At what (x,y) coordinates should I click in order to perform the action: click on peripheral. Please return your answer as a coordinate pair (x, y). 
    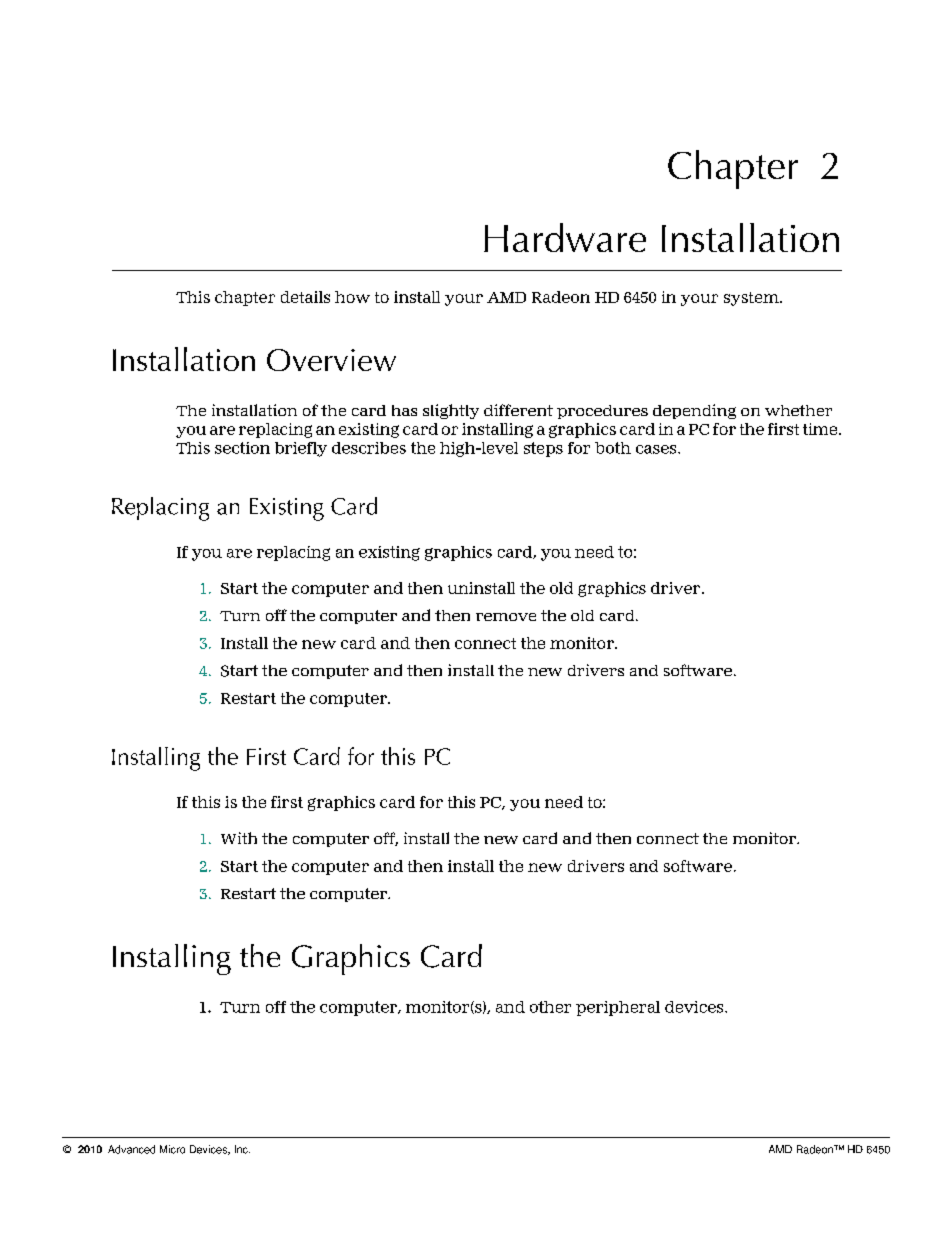
    Looking at the image, I should click on (618, 1008).
